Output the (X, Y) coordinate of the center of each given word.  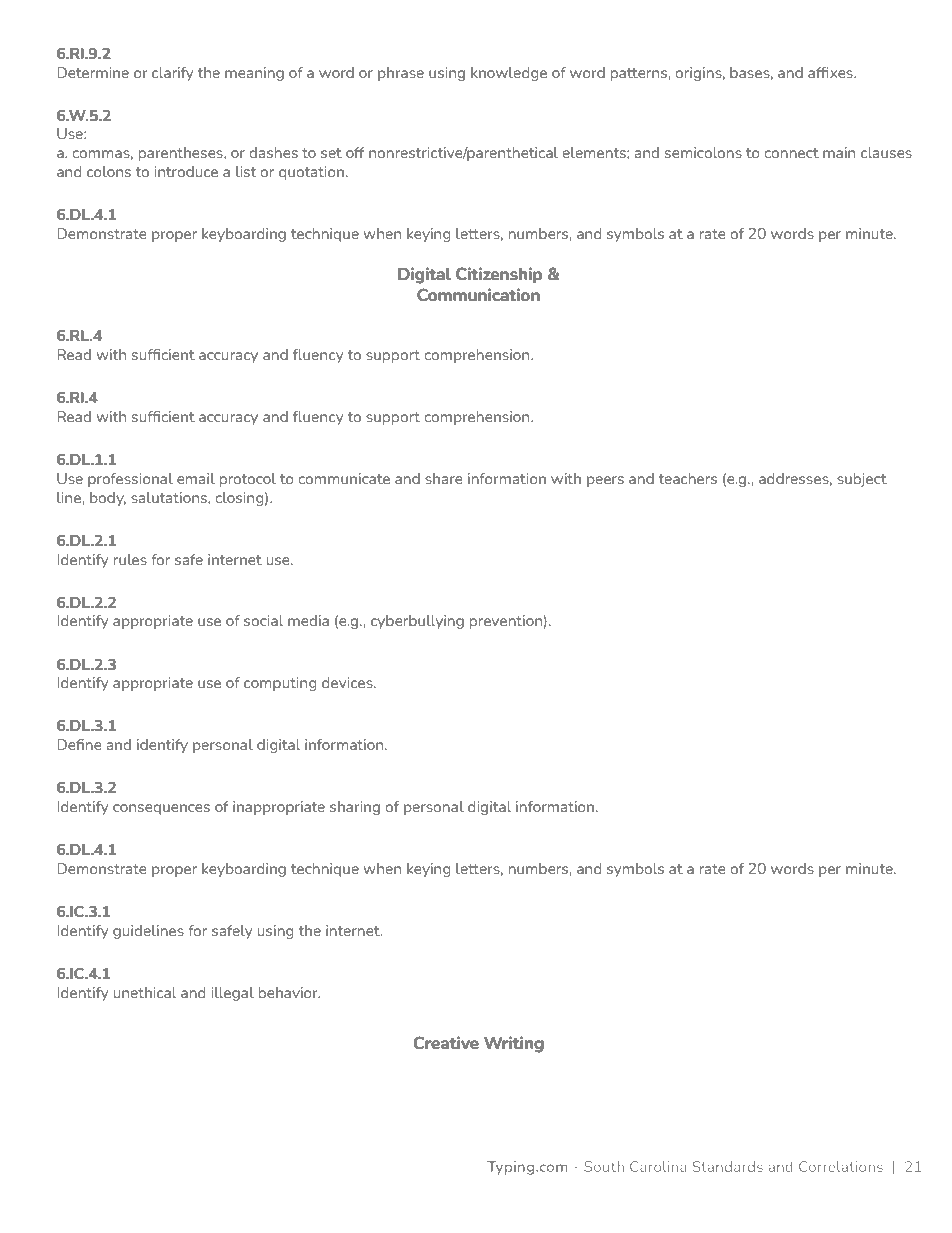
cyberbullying (417, 622)
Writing (514, 1044)
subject (862, 480)
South (604, 1166)
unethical (145, 992)
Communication (478, 294)
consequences (161, 809)
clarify (172, 74)
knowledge (509, 74)
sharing (355, 808)
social (263, 620)
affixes (831, 72)
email (196, 478)
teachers (688, 478)
